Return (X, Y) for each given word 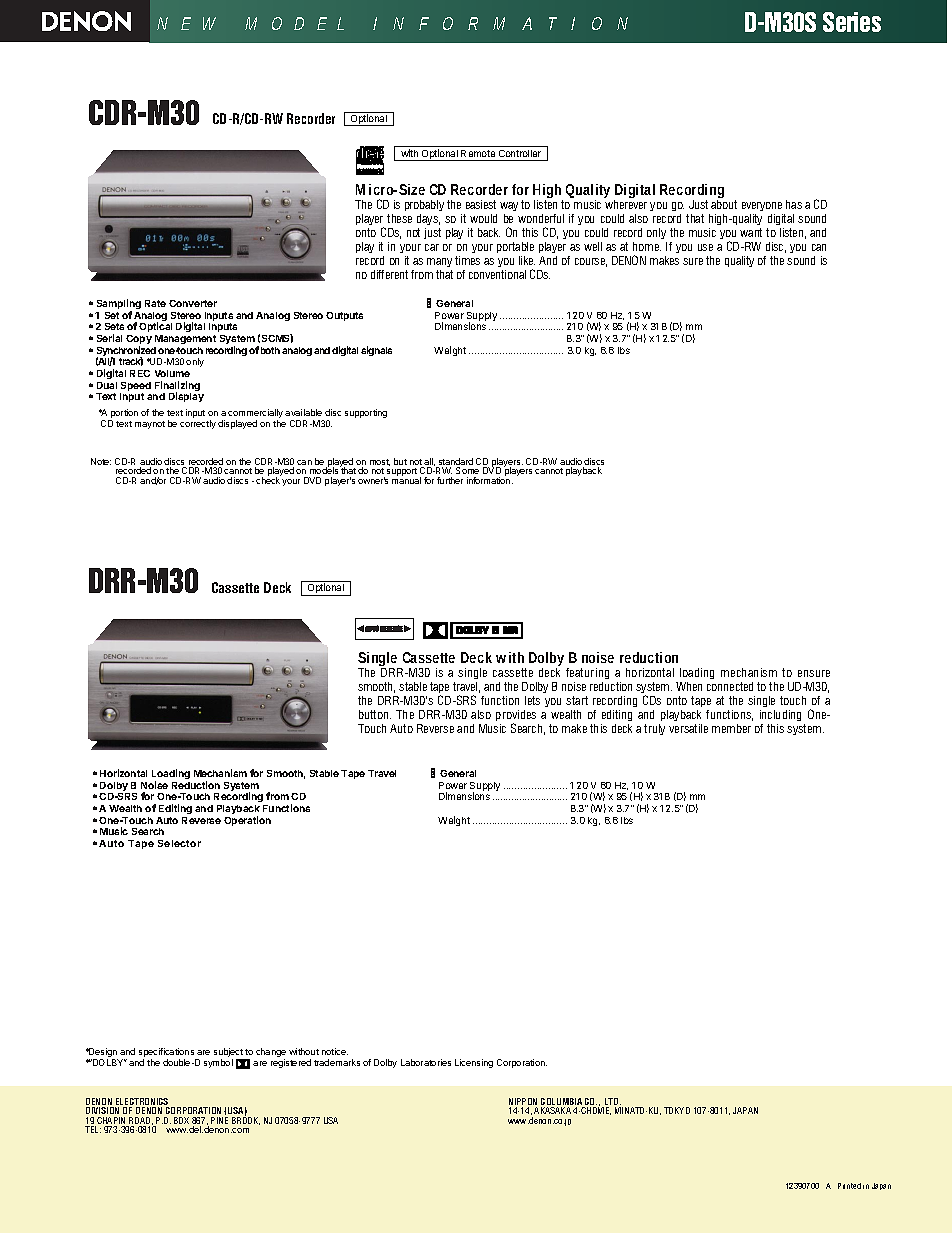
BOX (181, 1120)
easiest (481, 204)
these (399, 218)
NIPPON (523, 1103)
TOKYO (677, 1110)
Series (852, 22)
